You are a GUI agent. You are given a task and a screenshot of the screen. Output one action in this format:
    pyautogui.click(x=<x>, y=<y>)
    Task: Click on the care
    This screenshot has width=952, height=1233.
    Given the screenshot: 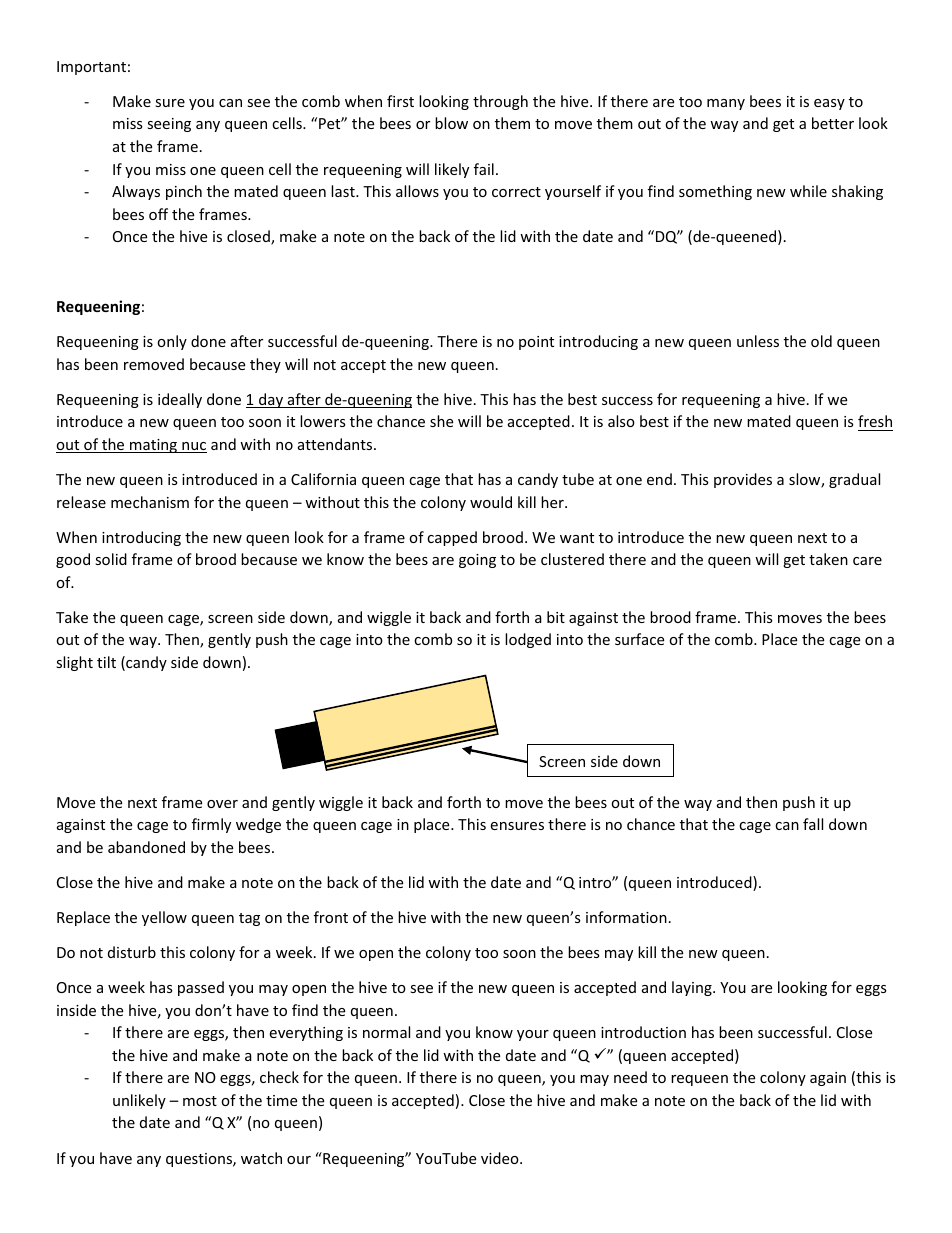 What is the action you would take?
    pyautogui.click(x=867, y=561)
